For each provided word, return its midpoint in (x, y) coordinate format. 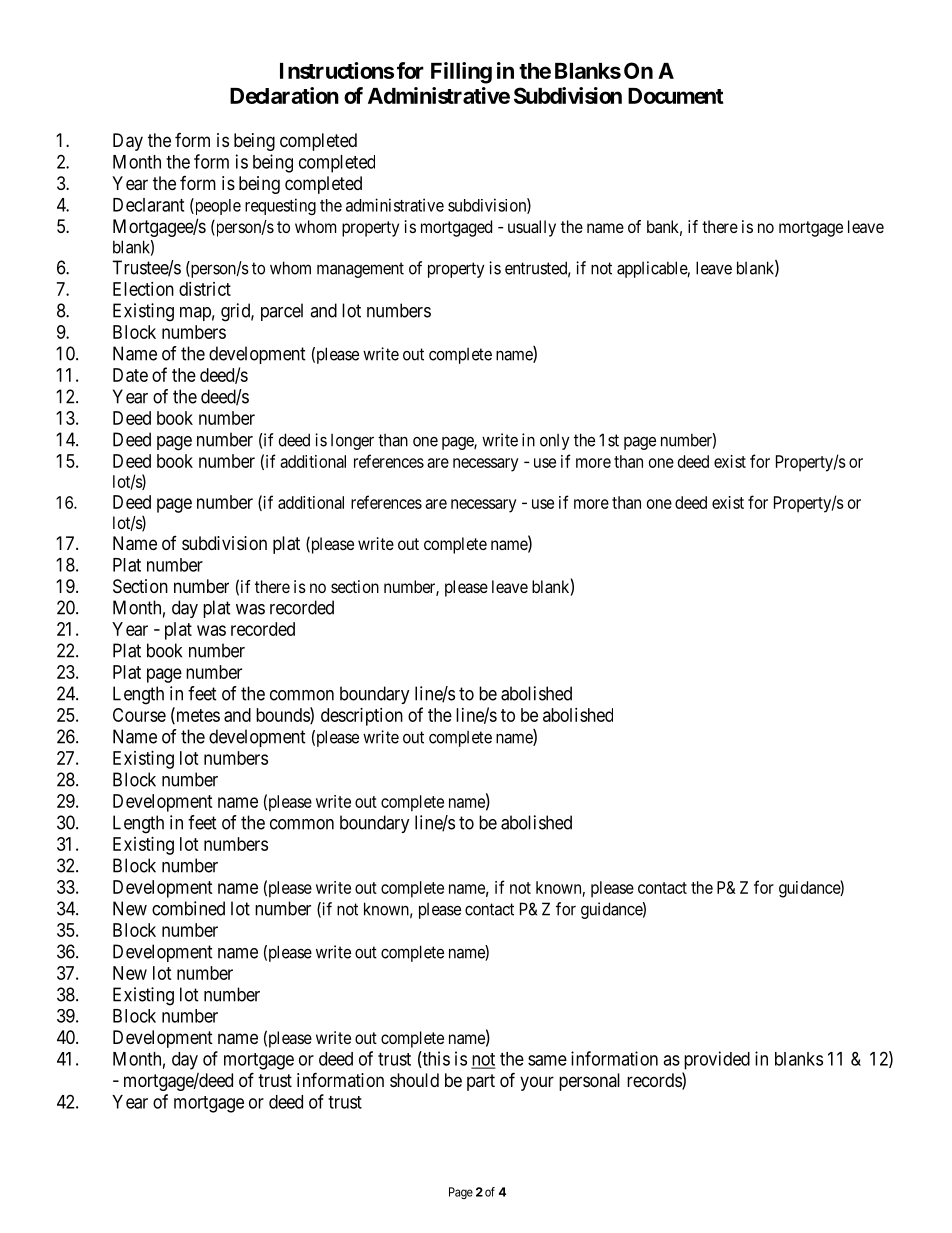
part (481, 1082)
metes (197, 716)
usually (532, 228)
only (555, 442)
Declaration (284, 95)
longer (352, 442)
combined (188, 908)
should (414, 1080)
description (362, 717)
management (360, 270)
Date (130, 375)
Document (676, 96)
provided (717, 1060)
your (537, 1083)
